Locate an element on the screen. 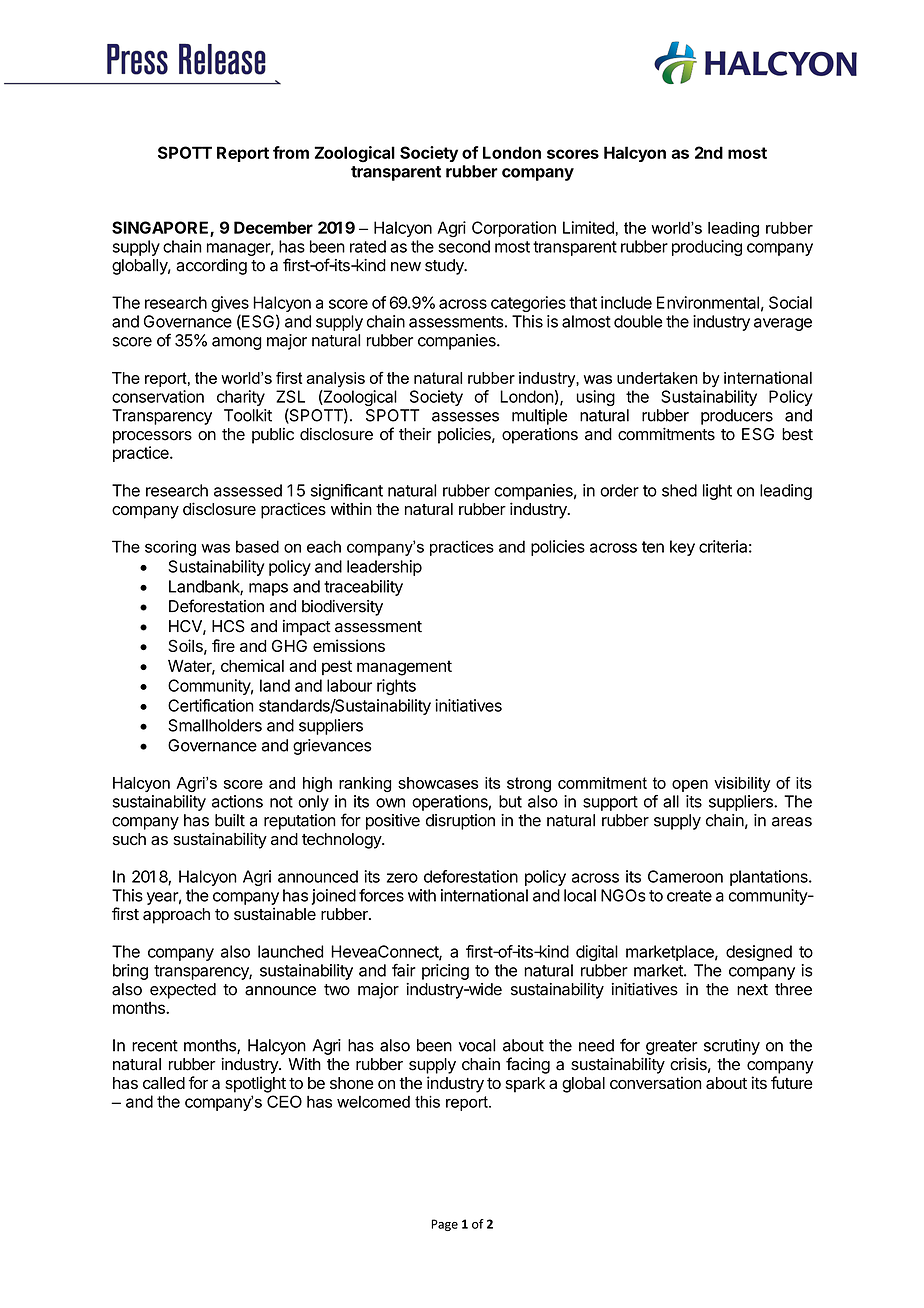 The height and width of the screenshot is (1308, 924). Page is located at coordinates (444, 1225).
